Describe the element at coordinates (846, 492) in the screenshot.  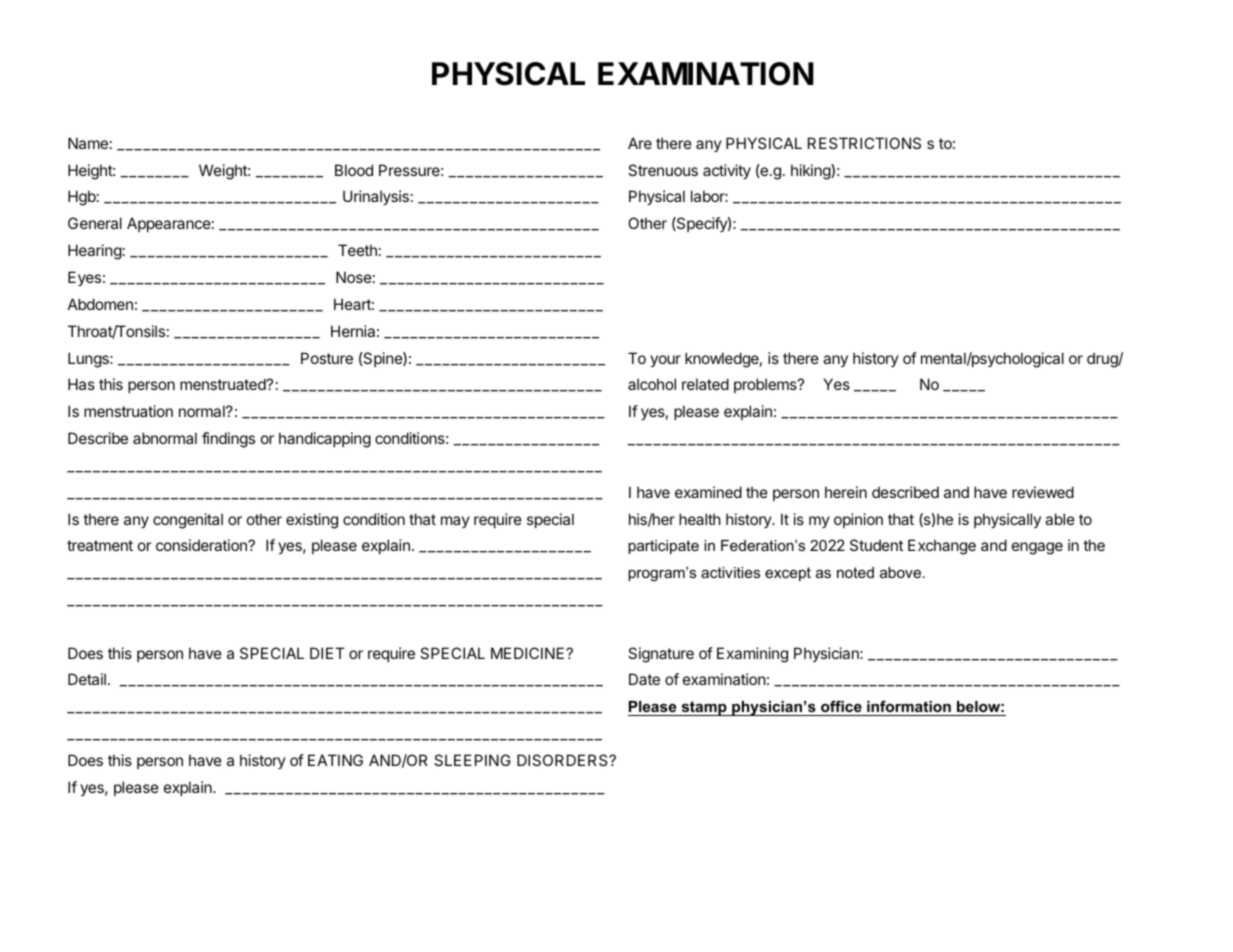
I see `herein` at that location.
